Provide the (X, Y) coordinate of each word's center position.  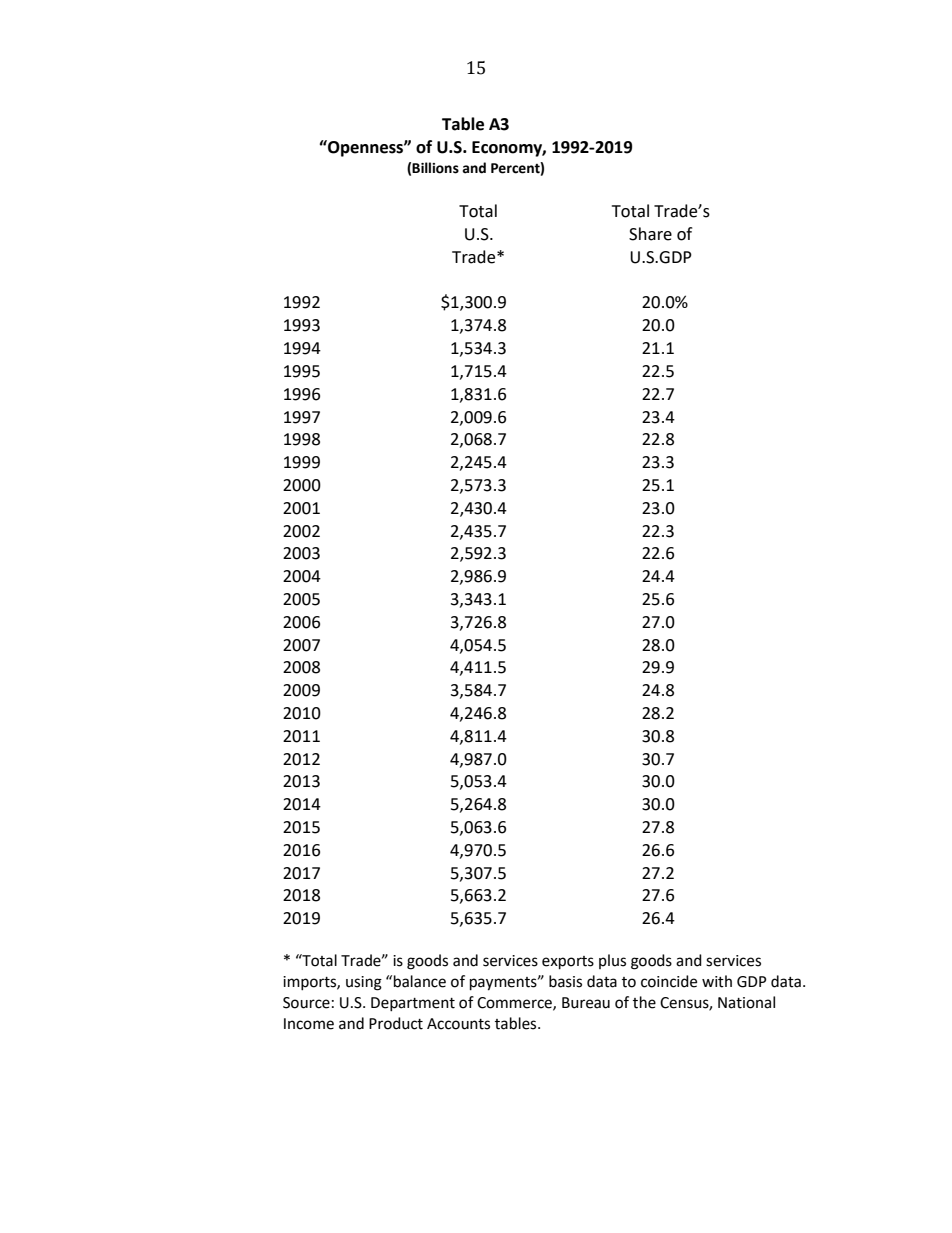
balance (420, 981)
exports (568, 963)
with (717, 981)
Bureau (586, 1003)
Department (413, 1004)
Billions (435, 168)
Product (396, 1023)
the (644, 1002)
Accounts (458, 1024)
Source (306, 1003)
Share (650, 234)
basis (565, 981)
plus (612, 961)
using (364, 983)
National (746, 1002)
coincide (669, 981)
